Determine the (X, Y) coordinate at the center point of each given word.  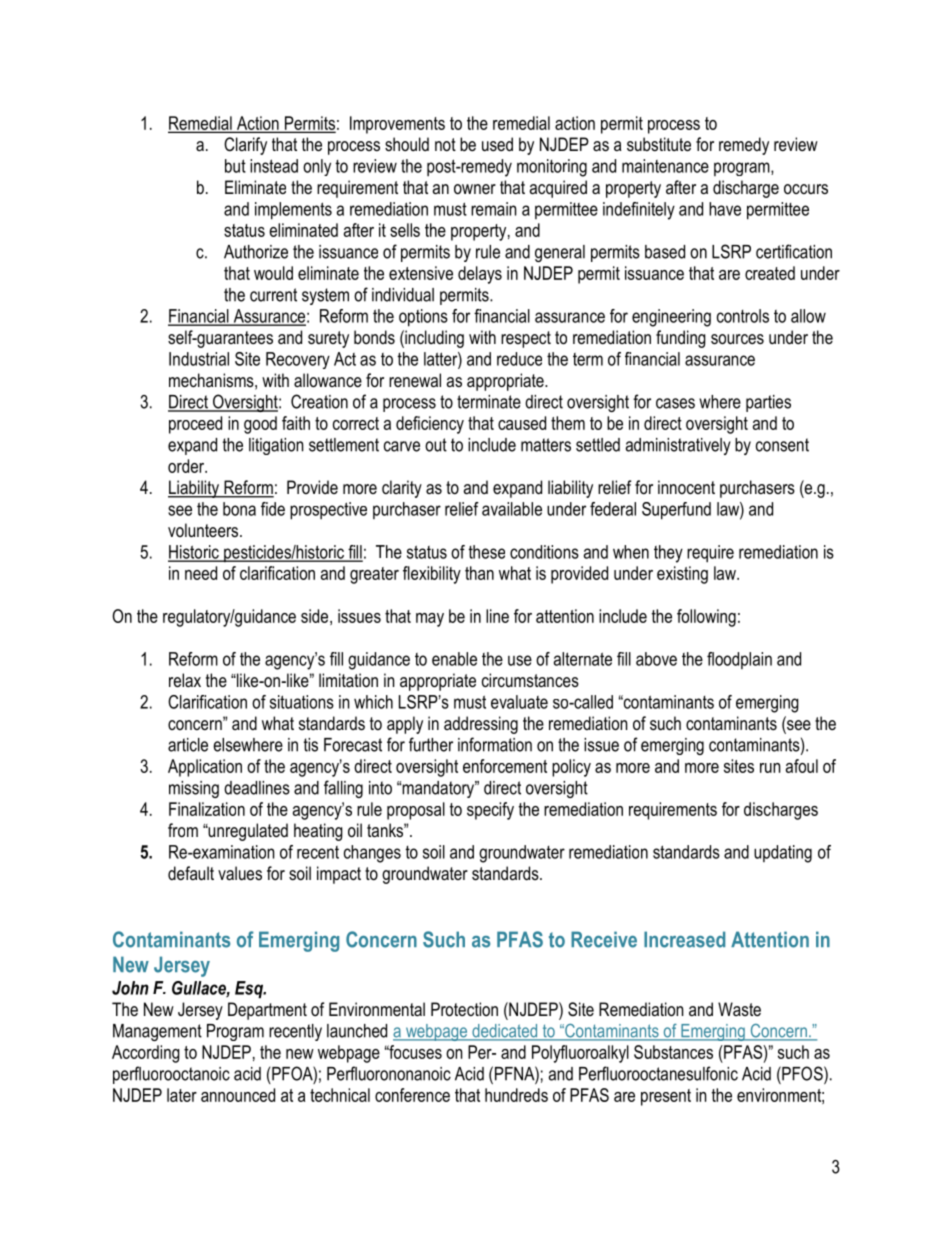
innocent (686, 487)
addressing (481, 725)
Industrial (199, 359)
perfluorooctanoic (171, 1075)
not (445, 144)
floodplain (739, 660)
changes (372, 854)
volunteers (204, 530)
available (512, 509)
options (423, 318)
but (235, 166)
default (191, 873)
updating (783, 854)
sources (737, 339)
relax (185, 680)
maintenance (665, 166)
